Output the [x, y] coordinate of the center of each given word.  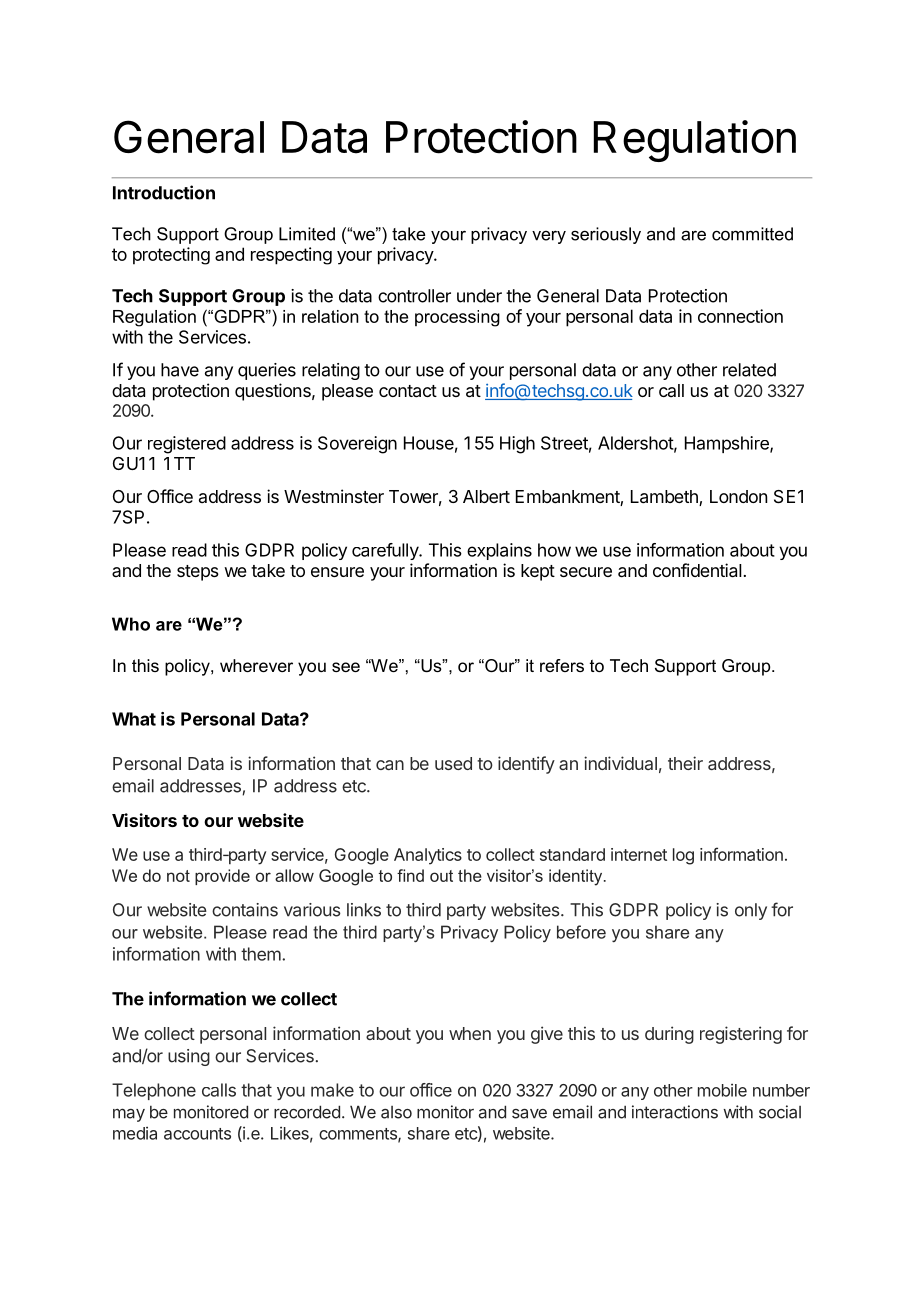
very [549, 237]
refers [562, 665]
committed [752, 234]
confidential [697, 570]
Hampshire [728, 444]
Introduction [164, 192]
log [683, 856]
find [410, 875]
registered [187, 445]
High [517, 445]
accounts [197, 1134]
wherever [256, 665]
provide [222, 877]
